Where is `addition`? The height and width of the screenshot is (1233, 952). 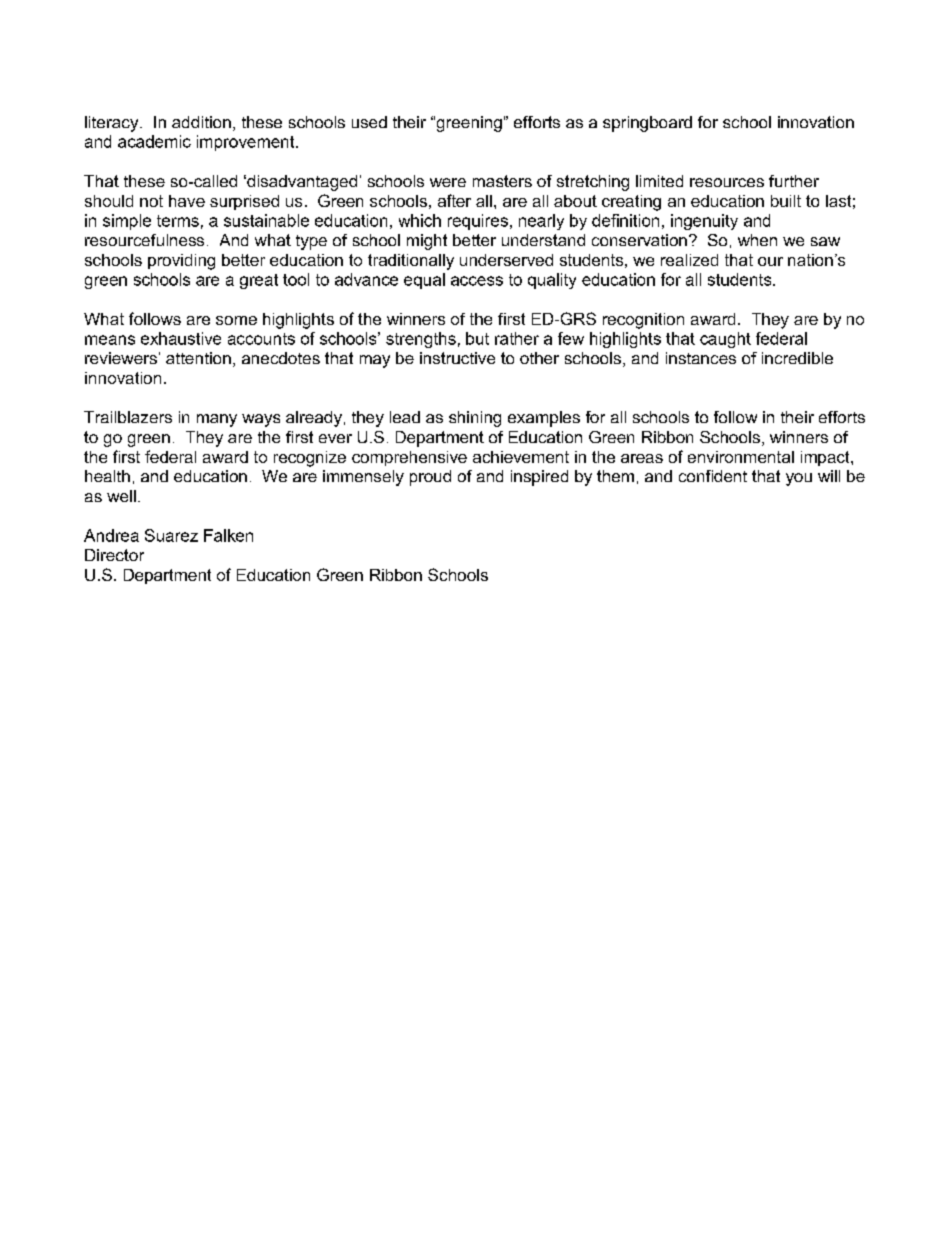 addition is located at coordinates (201, 122).
